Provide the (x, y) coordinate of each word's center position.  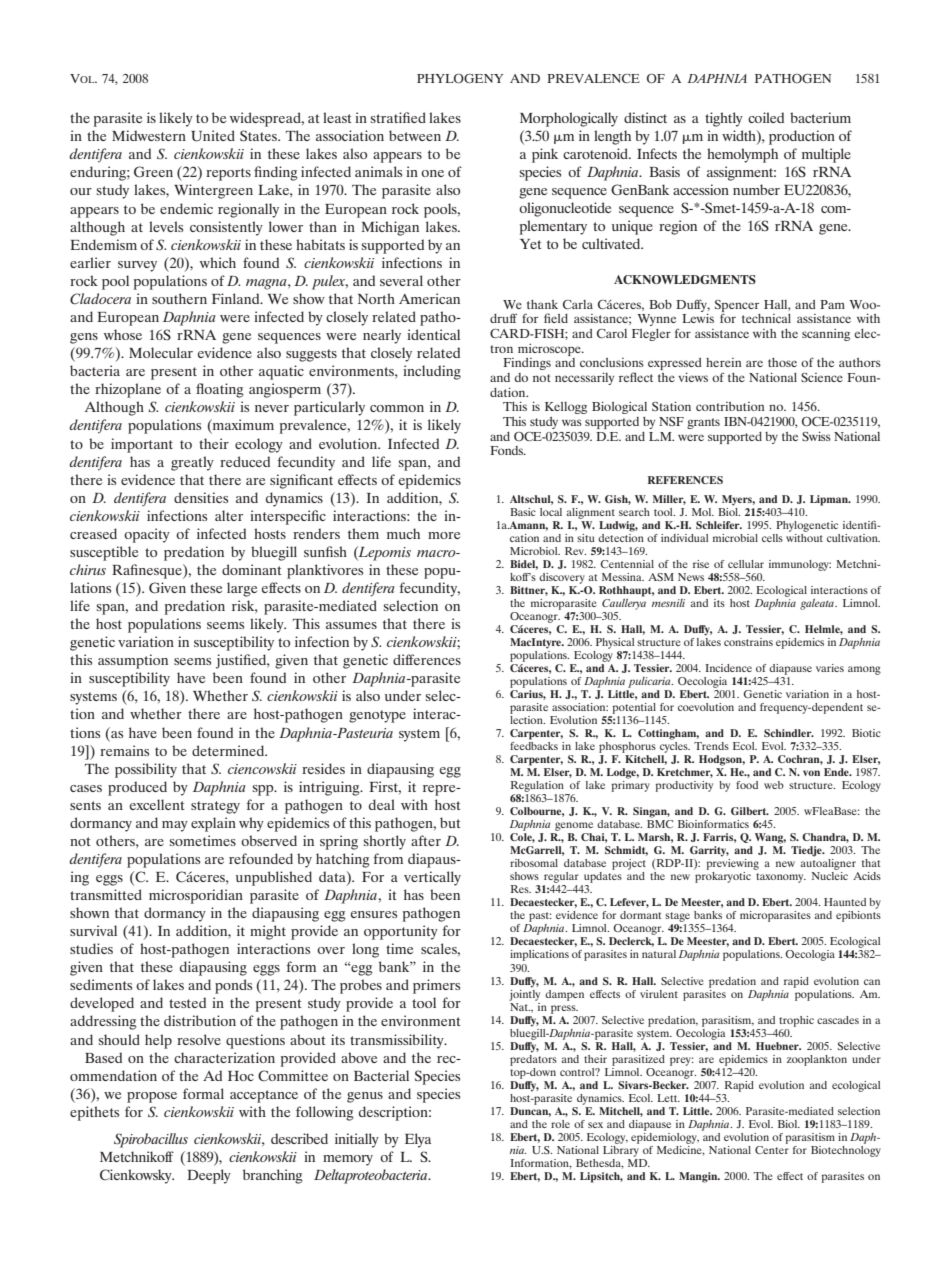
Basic (523, 512)
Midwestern (149, 135)
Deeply (209, 1176)
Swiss (816, 436)
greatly (192, 463)
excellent (156, 804)
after (426, 840)
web (774, 785)
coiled (766, 117)
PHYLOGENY (460, 78)
